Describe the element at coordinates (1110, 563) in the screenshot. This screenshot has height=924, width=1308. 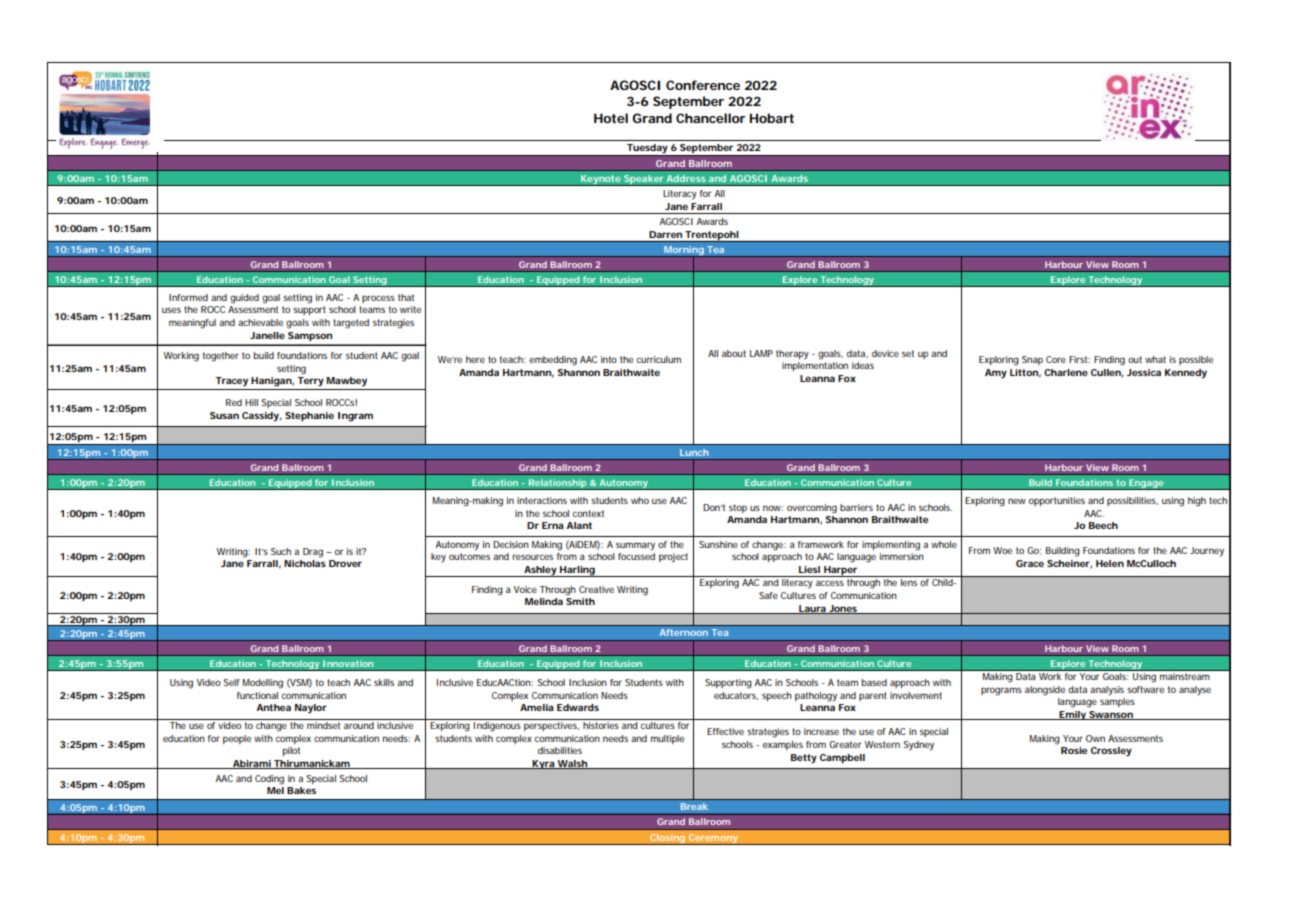
I see `Helen` at that location.
